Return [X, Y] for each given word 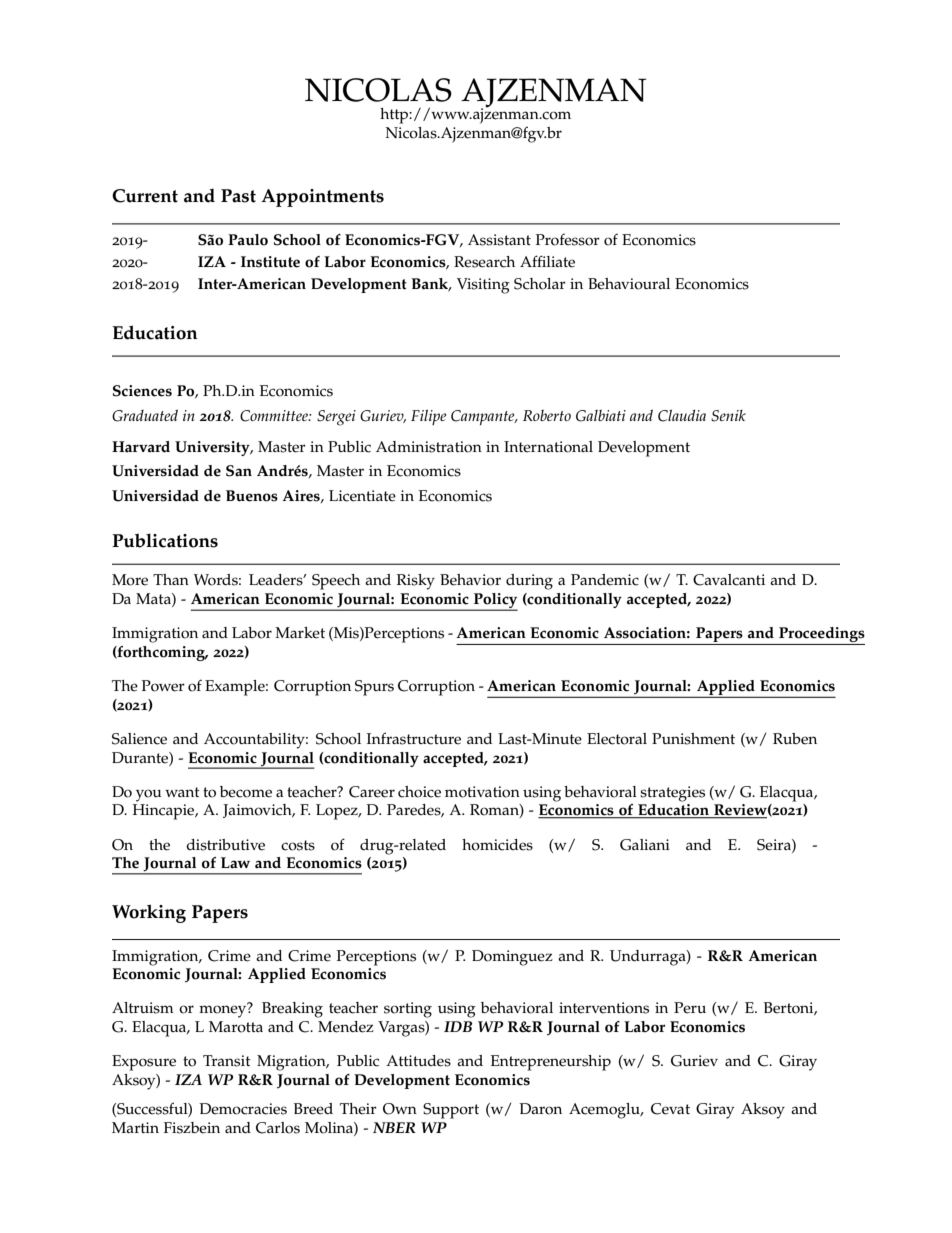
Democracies [243, 1109]
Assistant [499, 240]
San [239, 471]
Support [451, 1111]
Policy [495, 602]
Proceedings [821, 636]
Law [235, 863]
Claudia [682, 415]
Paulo [248, 240]
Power [163, 686]
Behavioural [629, 284]
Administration [429, 447]
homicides [497, 845]
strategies [672, 794]
